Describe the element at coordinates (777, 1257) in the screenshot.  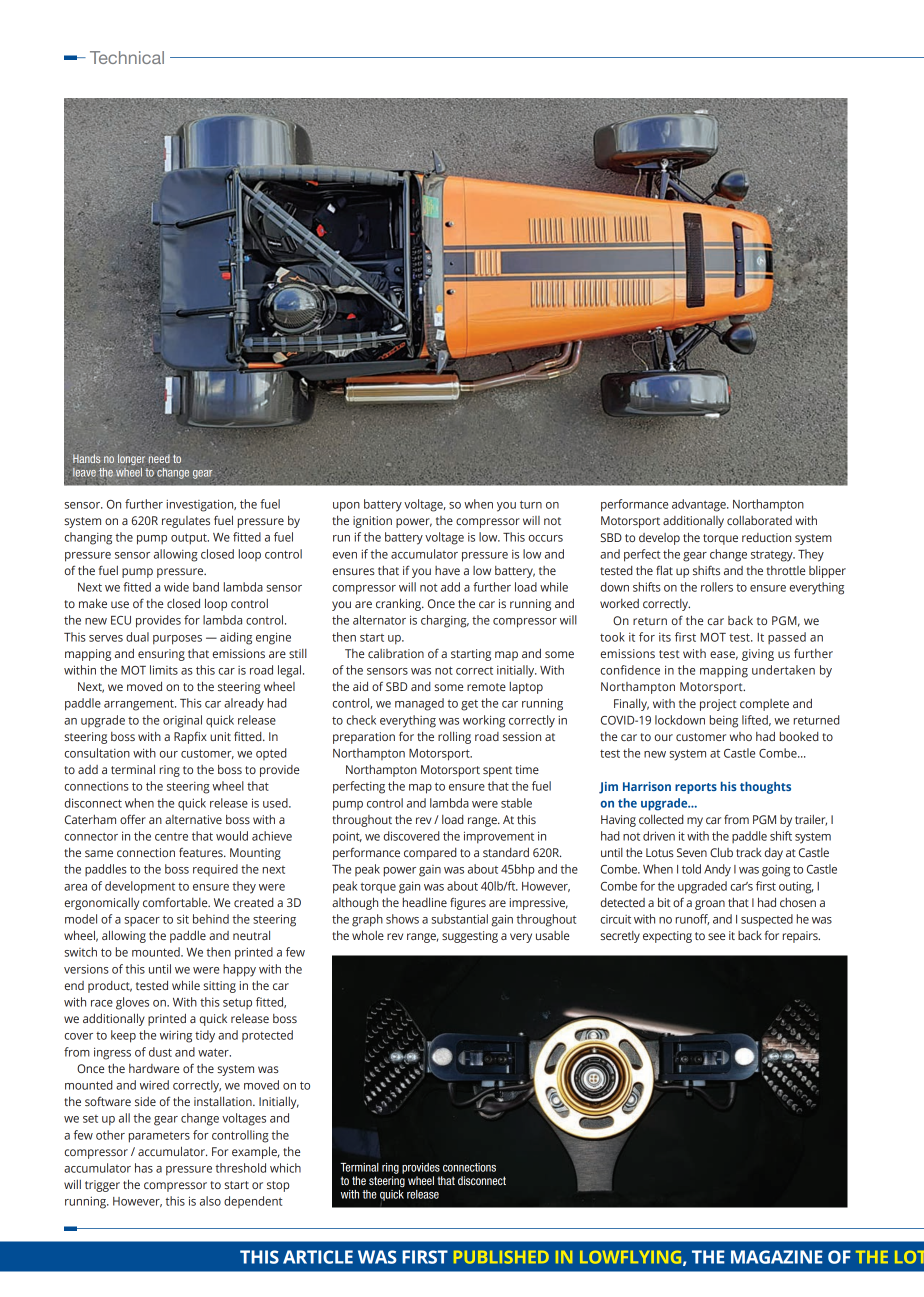
I see `MAGAZINE` at that location.
